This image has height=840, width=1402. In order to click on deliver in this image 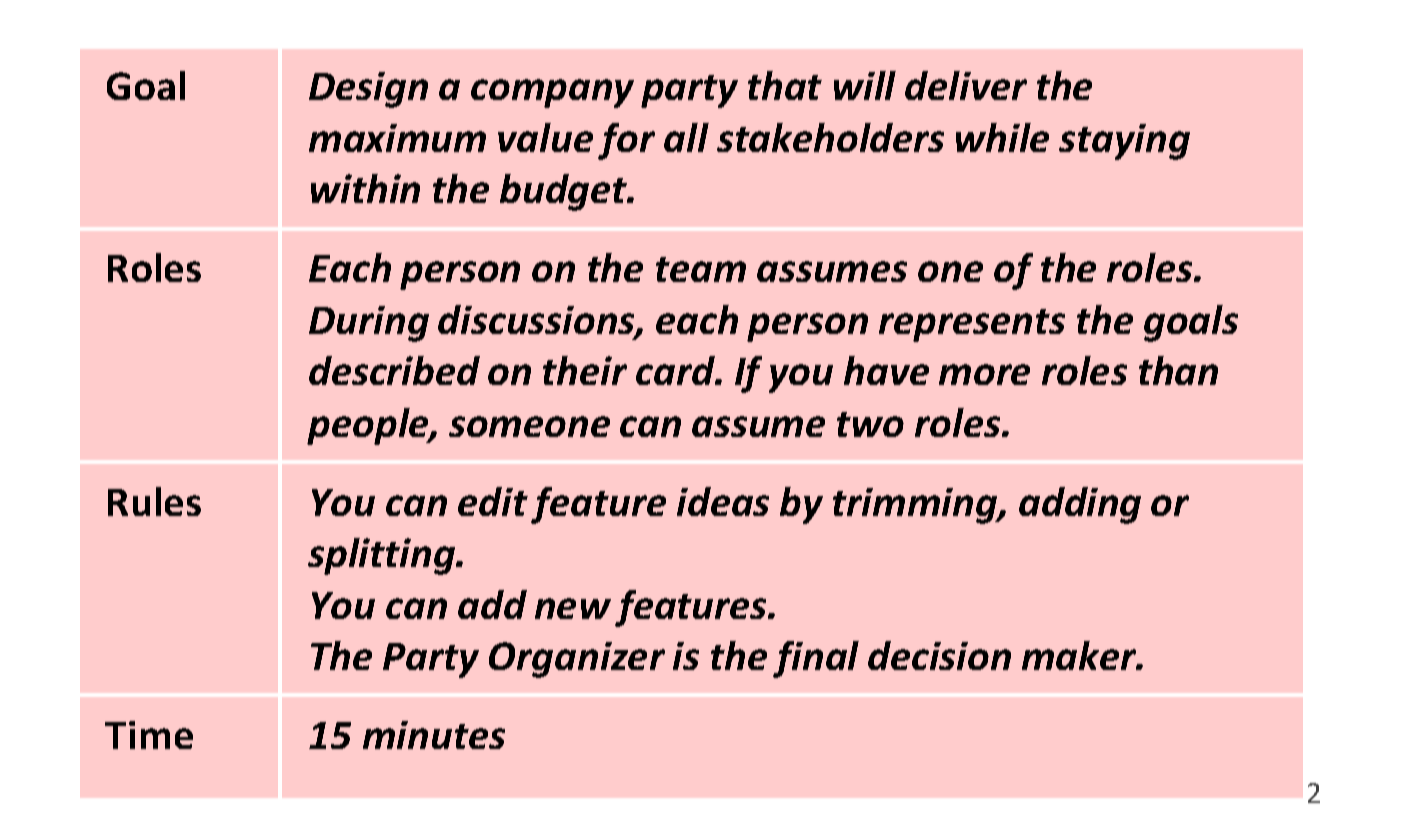, I will do `click(966, 85)`.
